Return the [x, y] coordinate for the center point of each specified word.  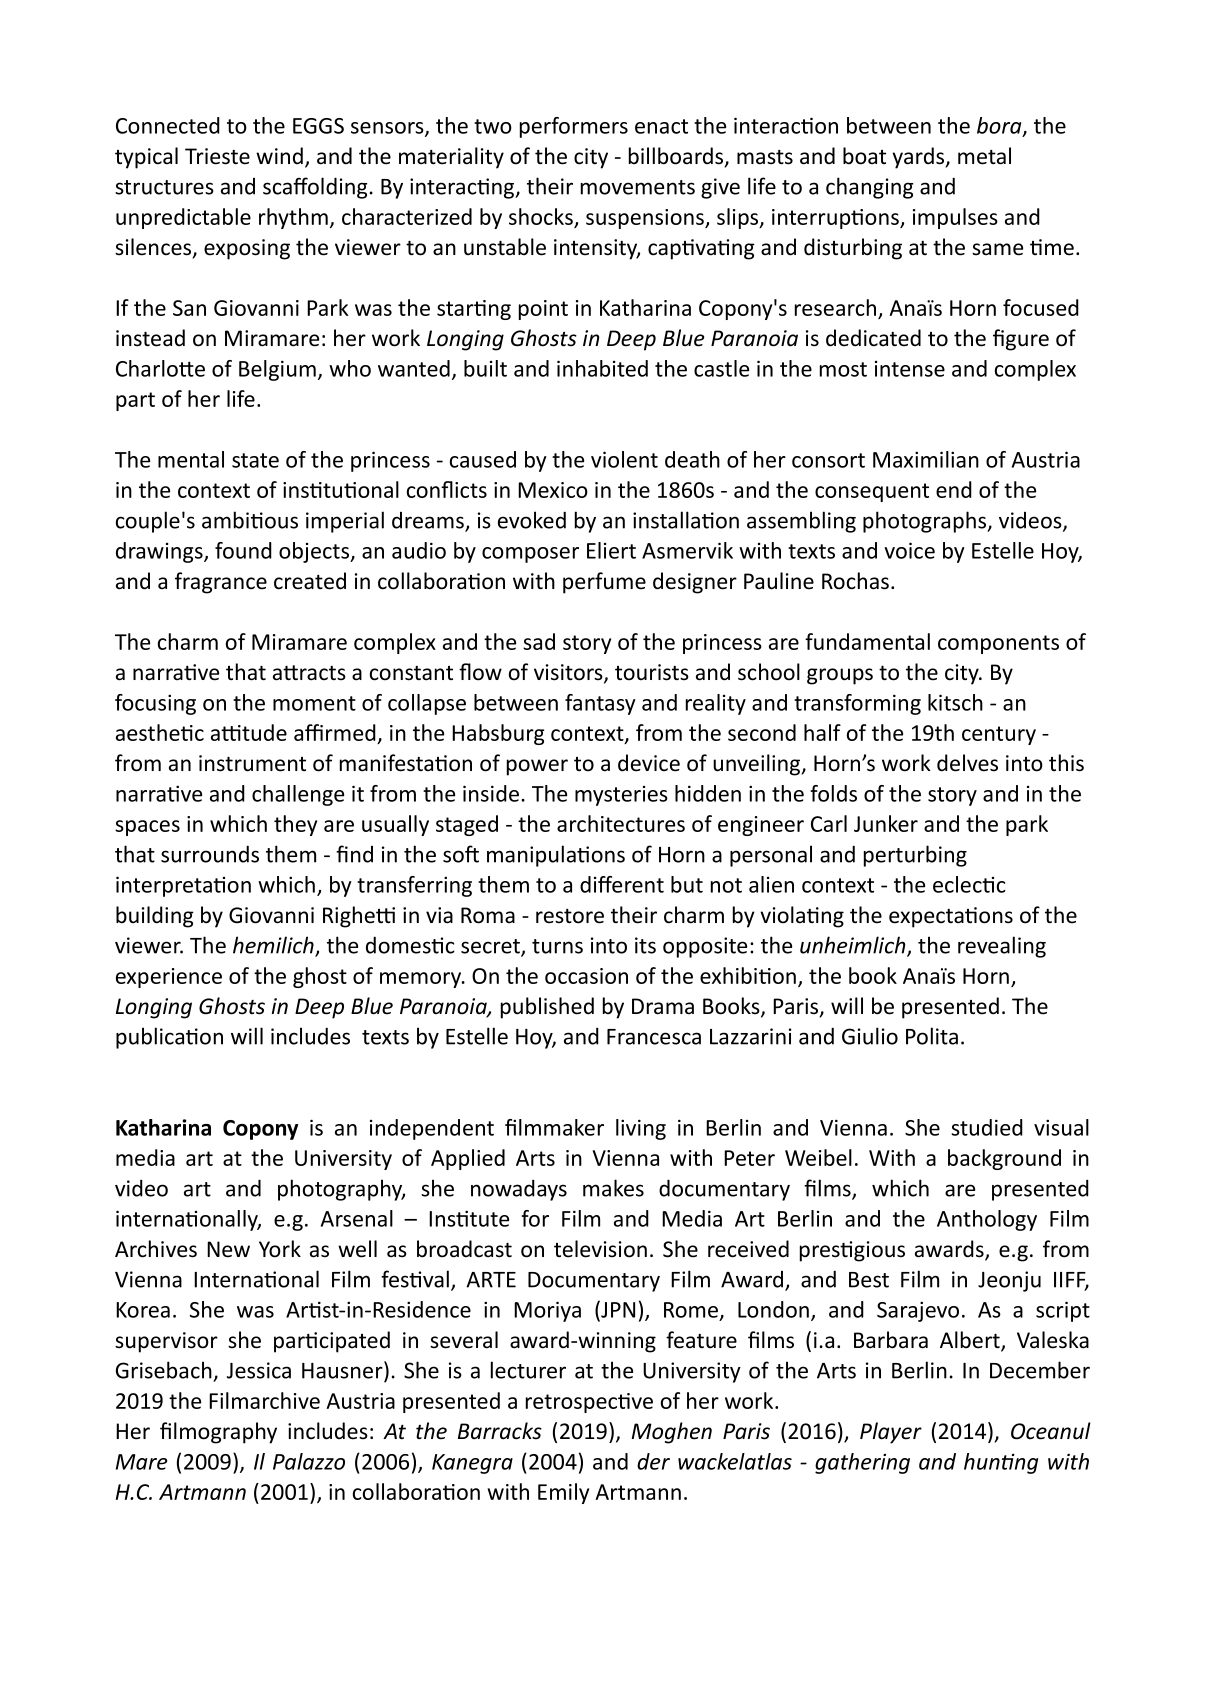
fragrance [221, 583]
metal [984, 156]
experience [169, 978]
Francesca [654, 1037]
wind [279, 156]
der [653, 1461]
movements [638, 187]
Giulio [870, 1036]
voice [909, 550]
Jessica [259, 1370]
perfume [604, 583]
